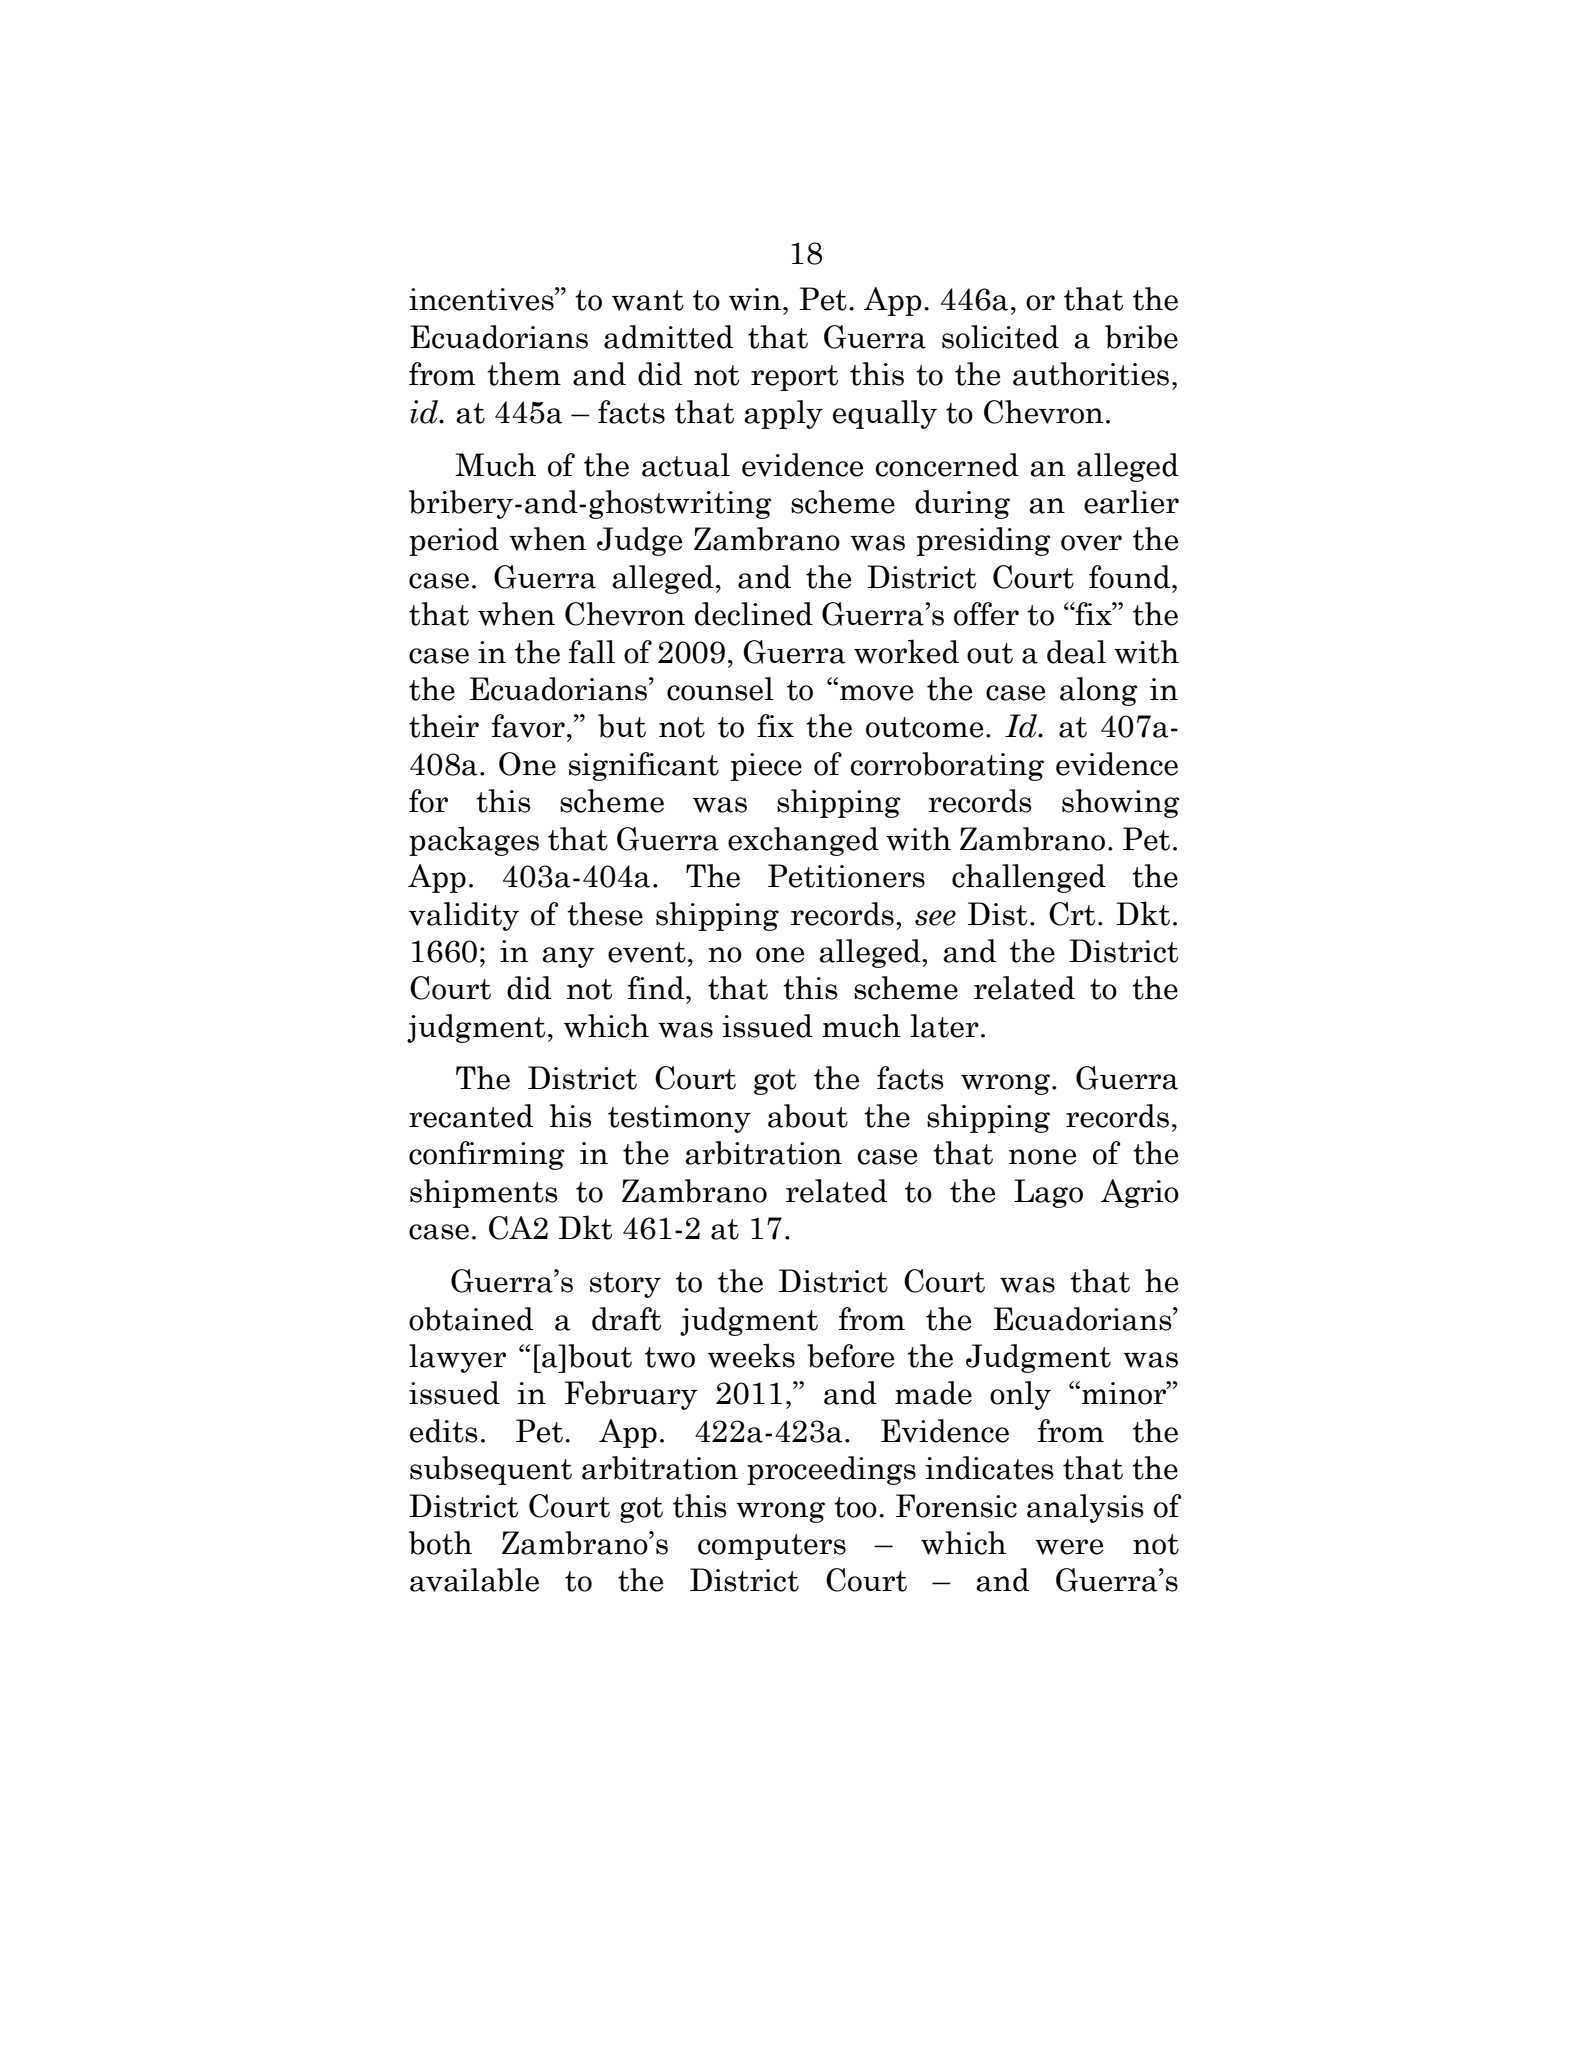 The width and height of the image is (1587, 2053). I want to click on shipments, so click(484, 1193).
